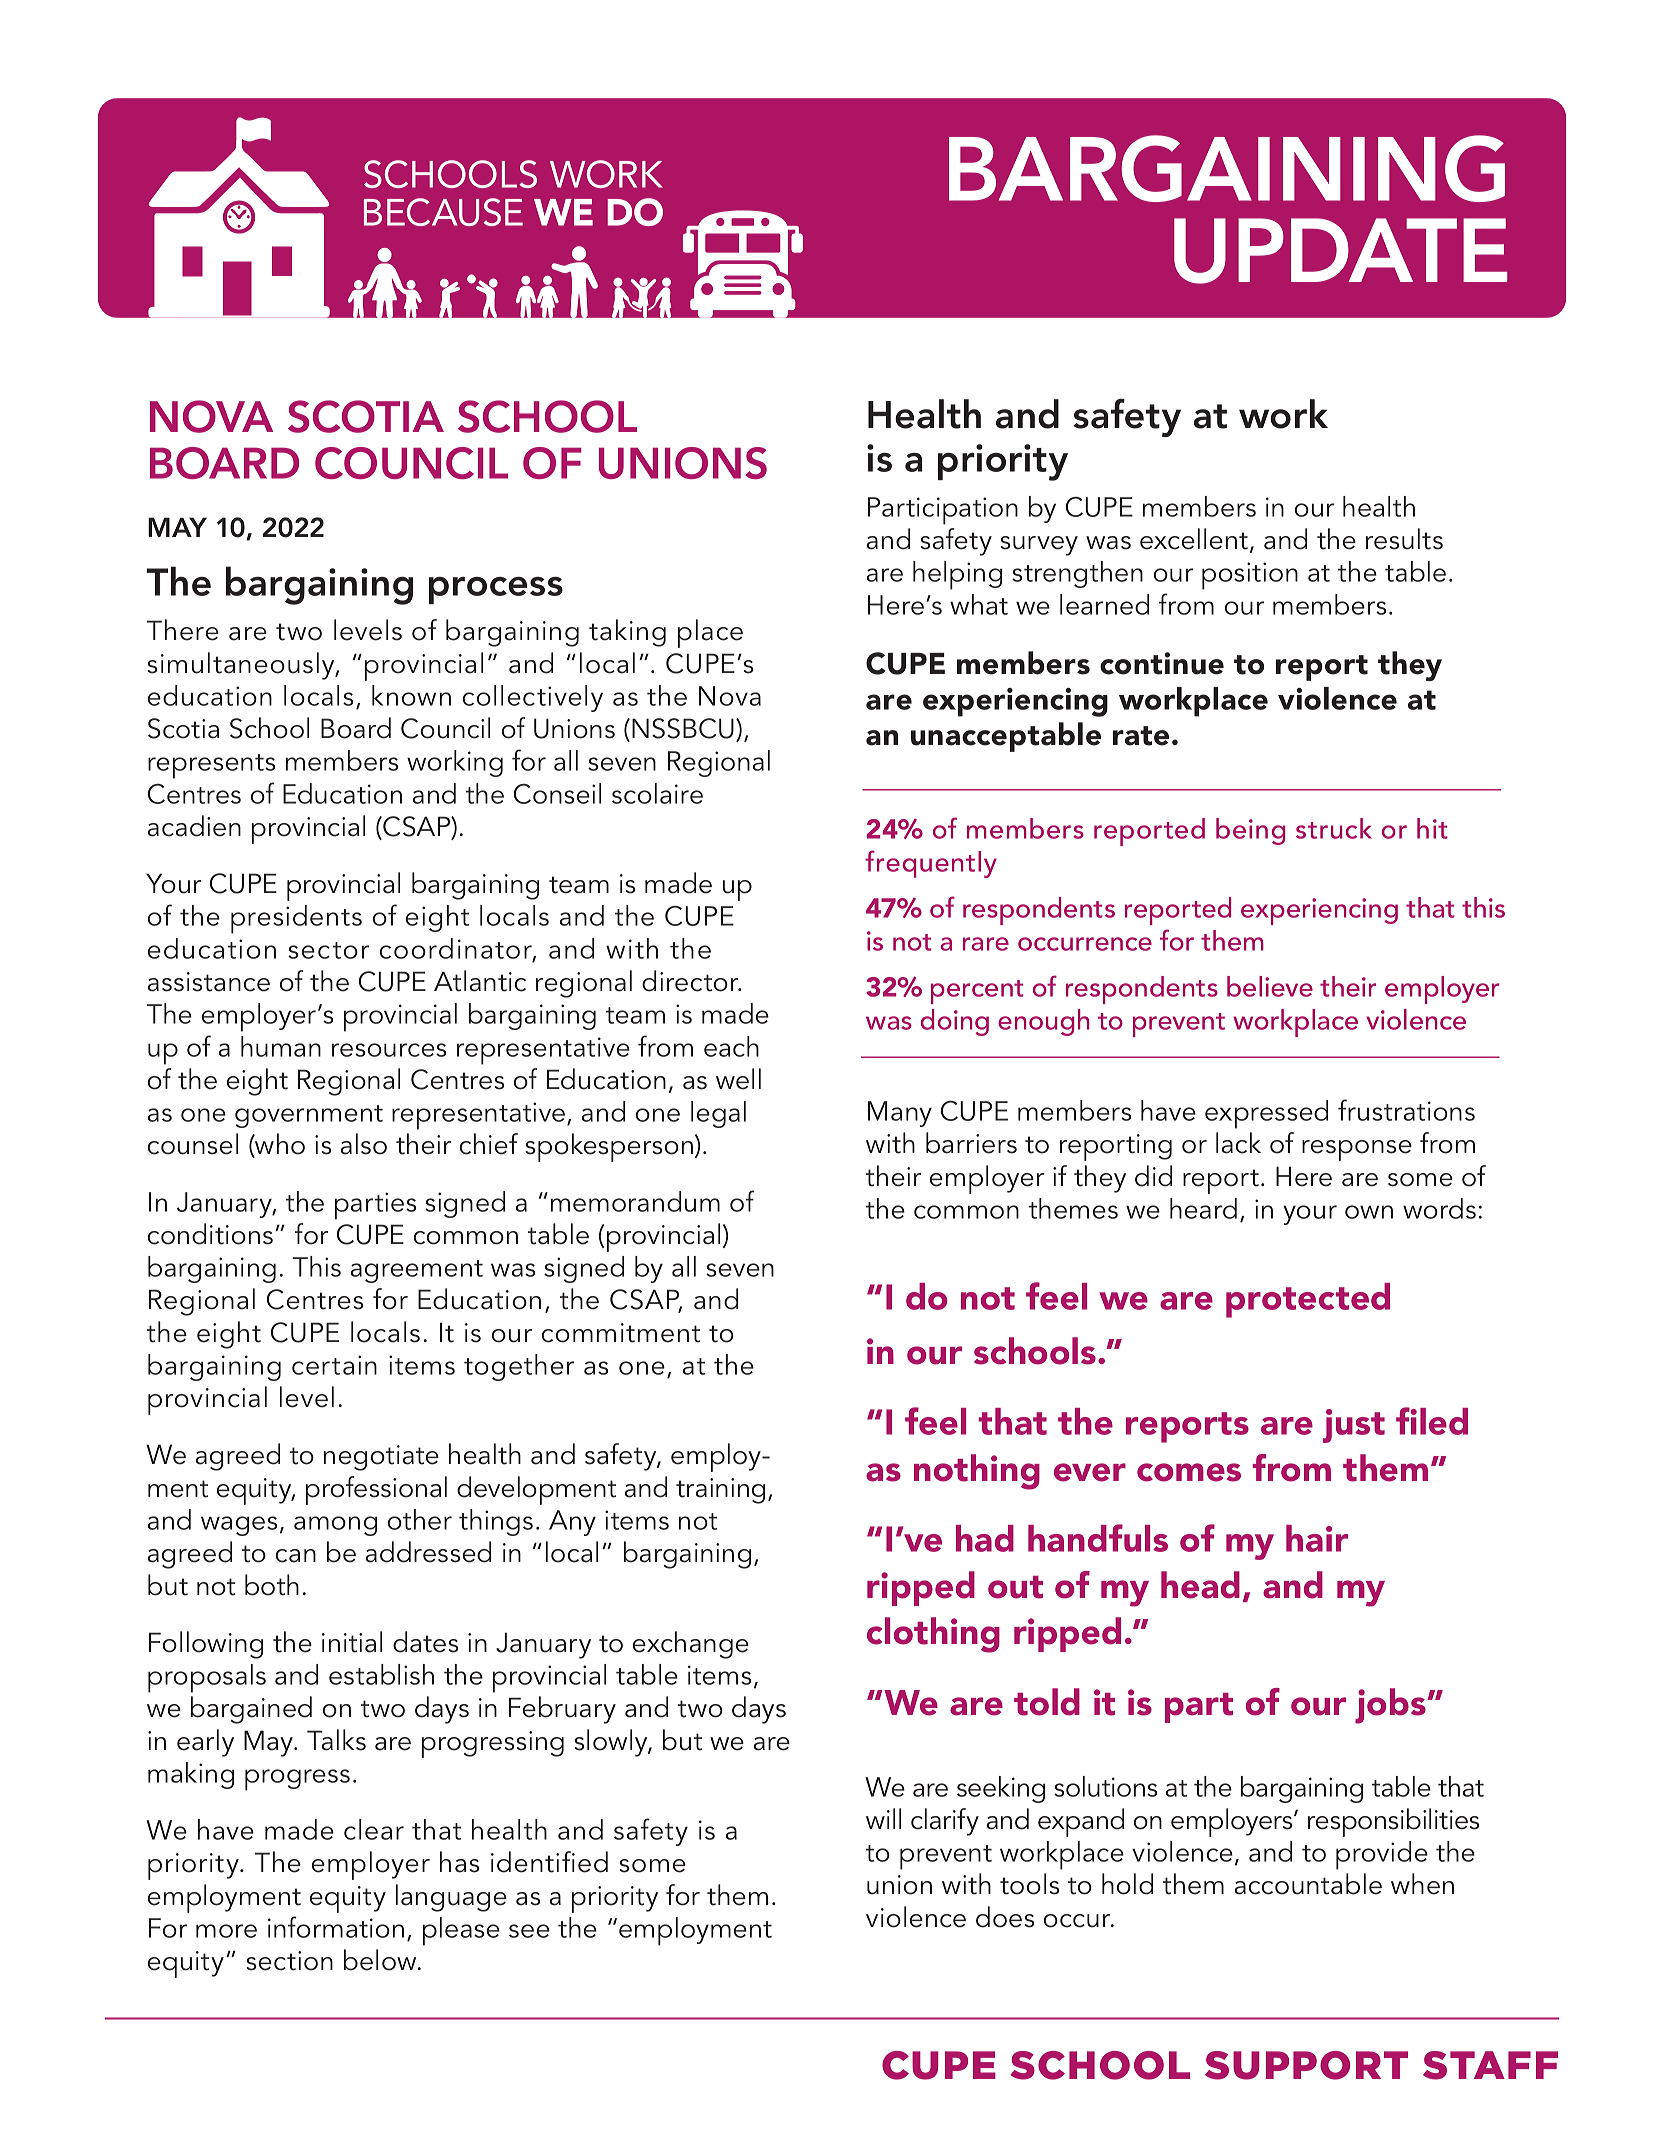 This image has width=1664, height=2154. What do you see at coordinates (1306, 2065) in the image?
I see `SUPPORT` at bounding box center [1306, 2065].
